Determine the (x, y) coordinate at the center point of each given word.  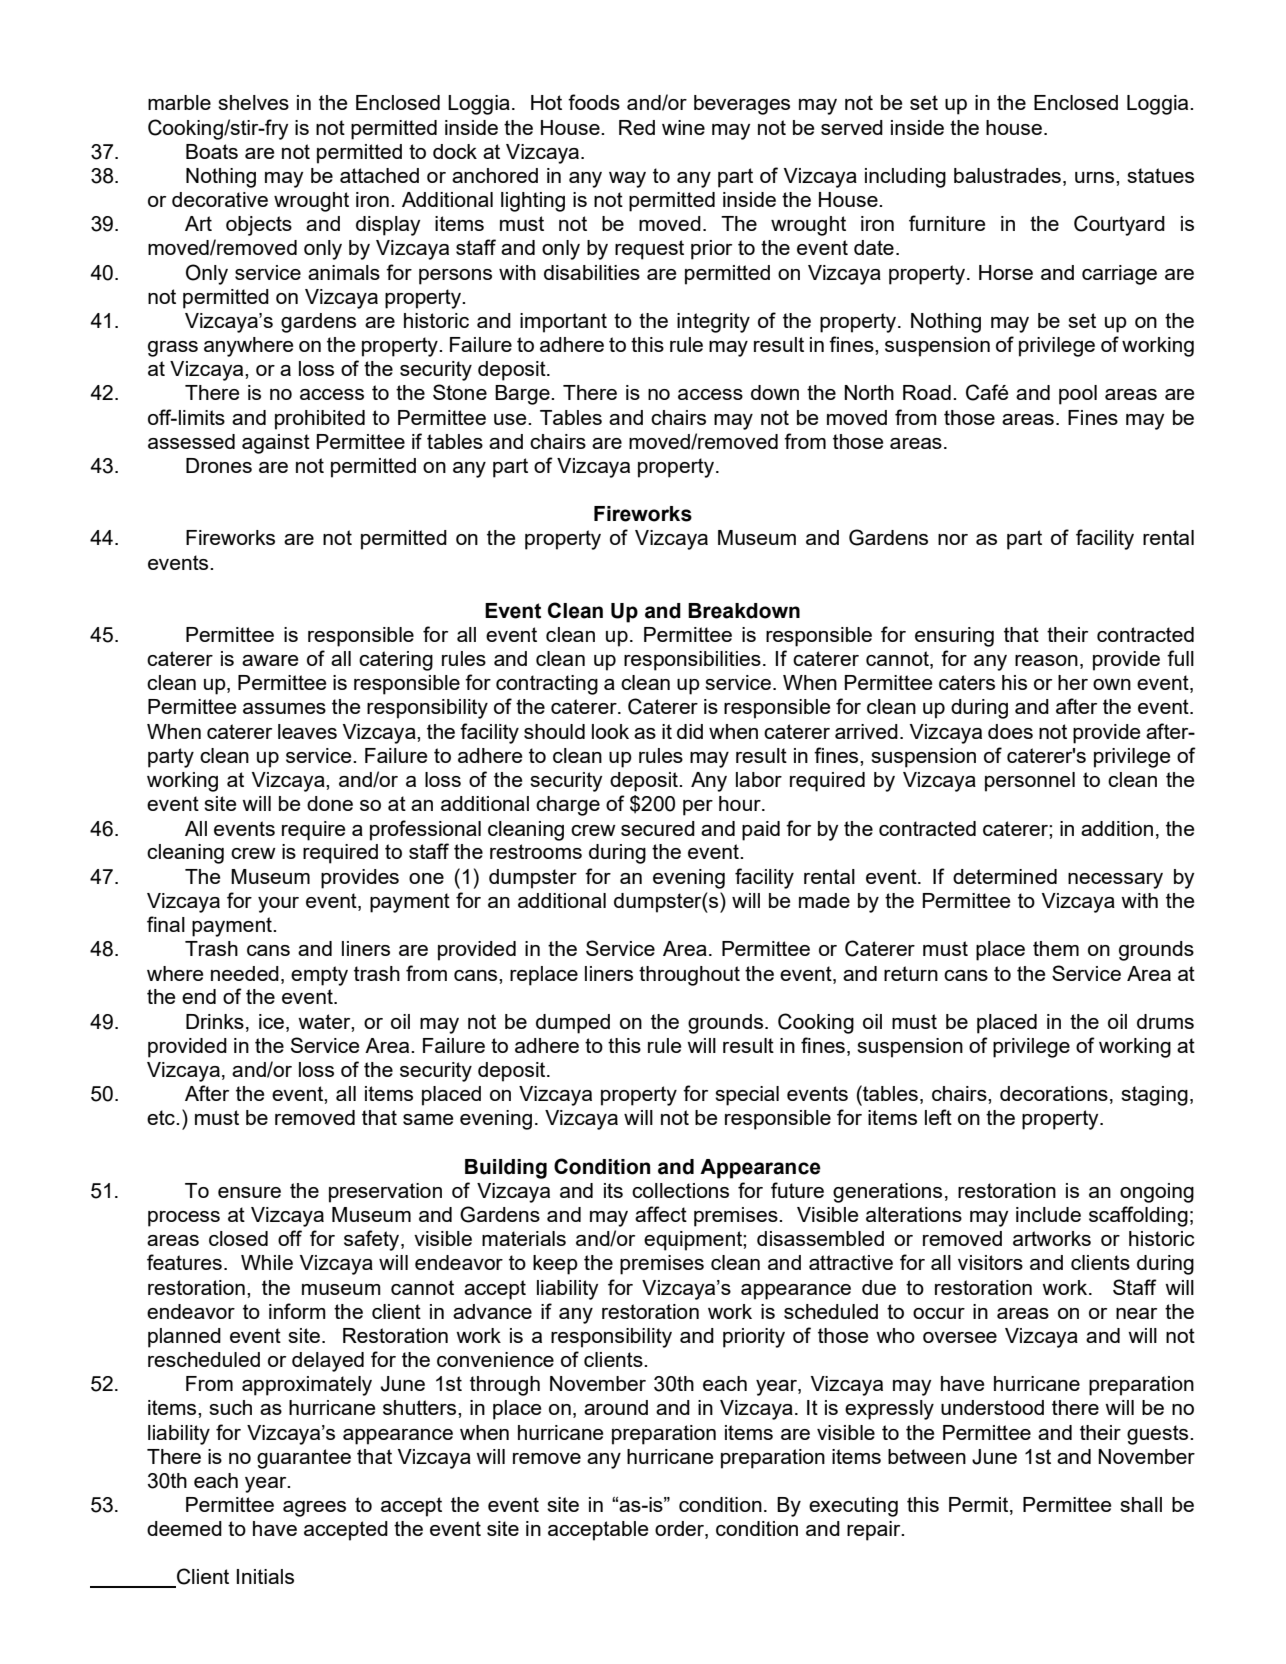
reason (1046, 660)
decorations (1054, 1093)
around (616, 1407)
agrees (314, 1509)
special (747, 1096)
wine (683, 127)
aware (270, 660)
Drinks (215, 1021)
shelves (253, 102)
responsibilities (692, 661)
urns (1096, 177)
